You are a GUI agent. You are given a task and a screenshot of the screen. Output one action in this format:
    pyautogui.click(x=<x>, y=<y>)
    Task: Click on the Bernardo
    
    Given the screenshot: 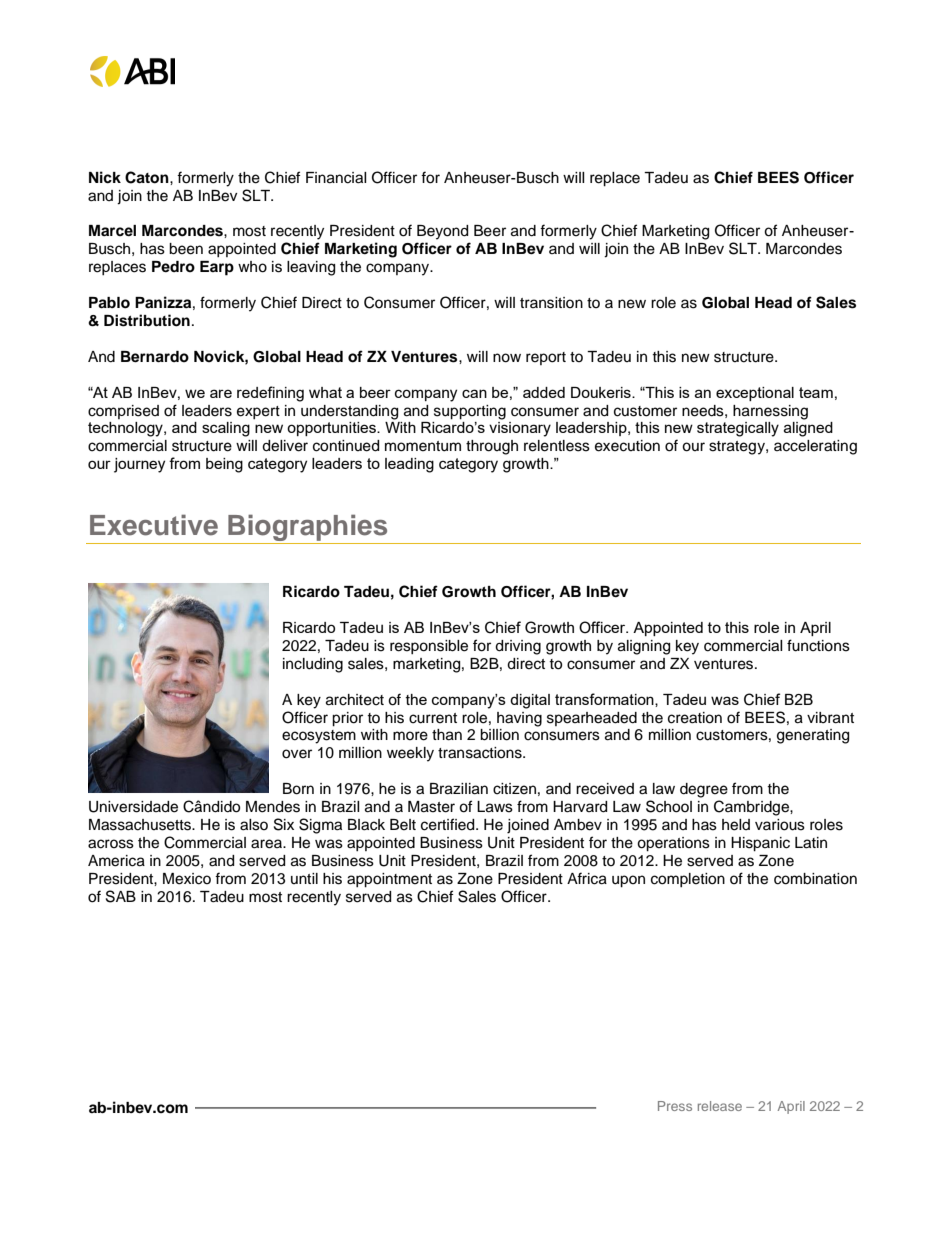 What is the action you would take?
    pyautogui.click(x=155, y=357)
